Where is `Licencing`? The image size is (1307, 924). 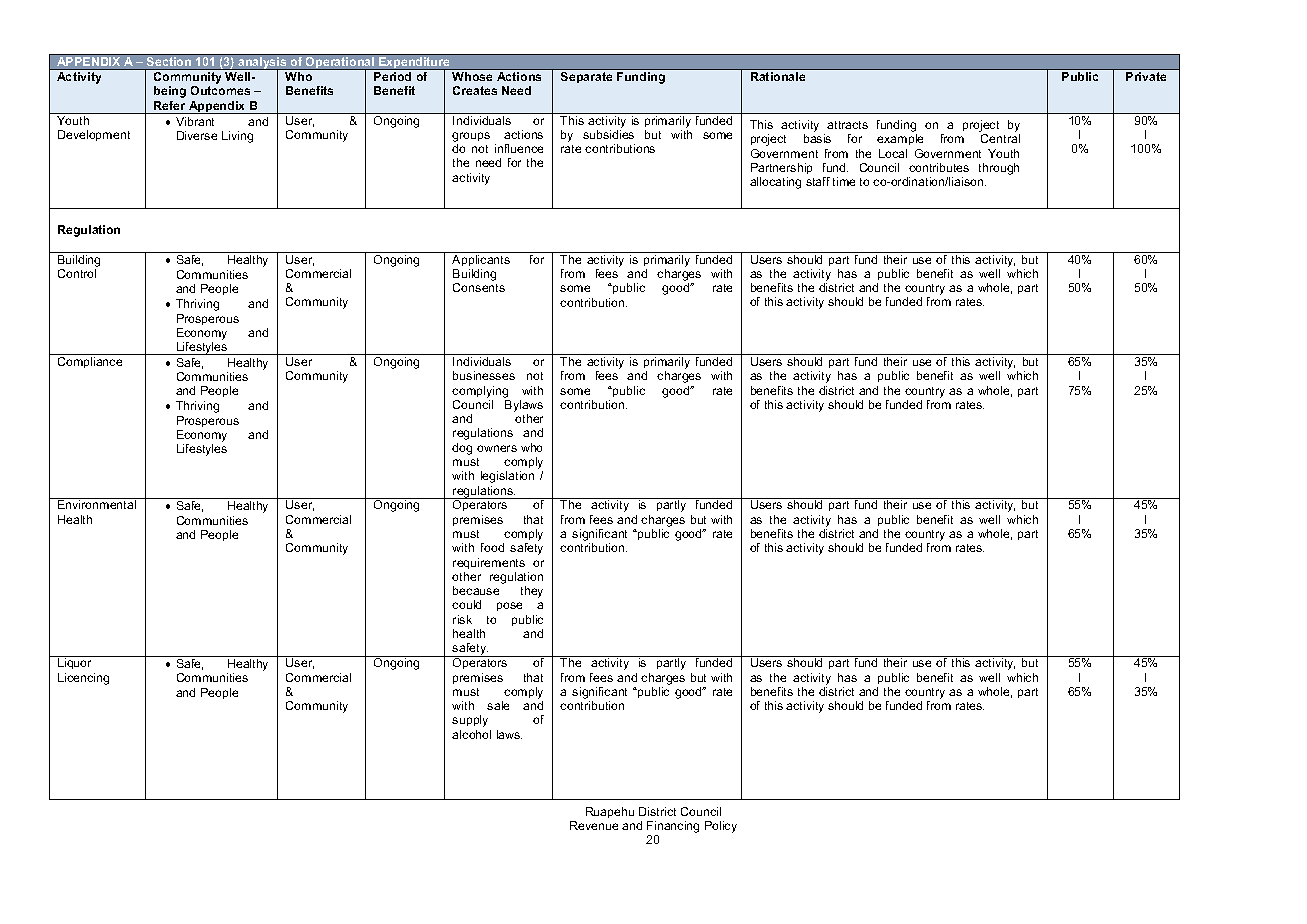 Licencing is located at coordinates (83, 679).
